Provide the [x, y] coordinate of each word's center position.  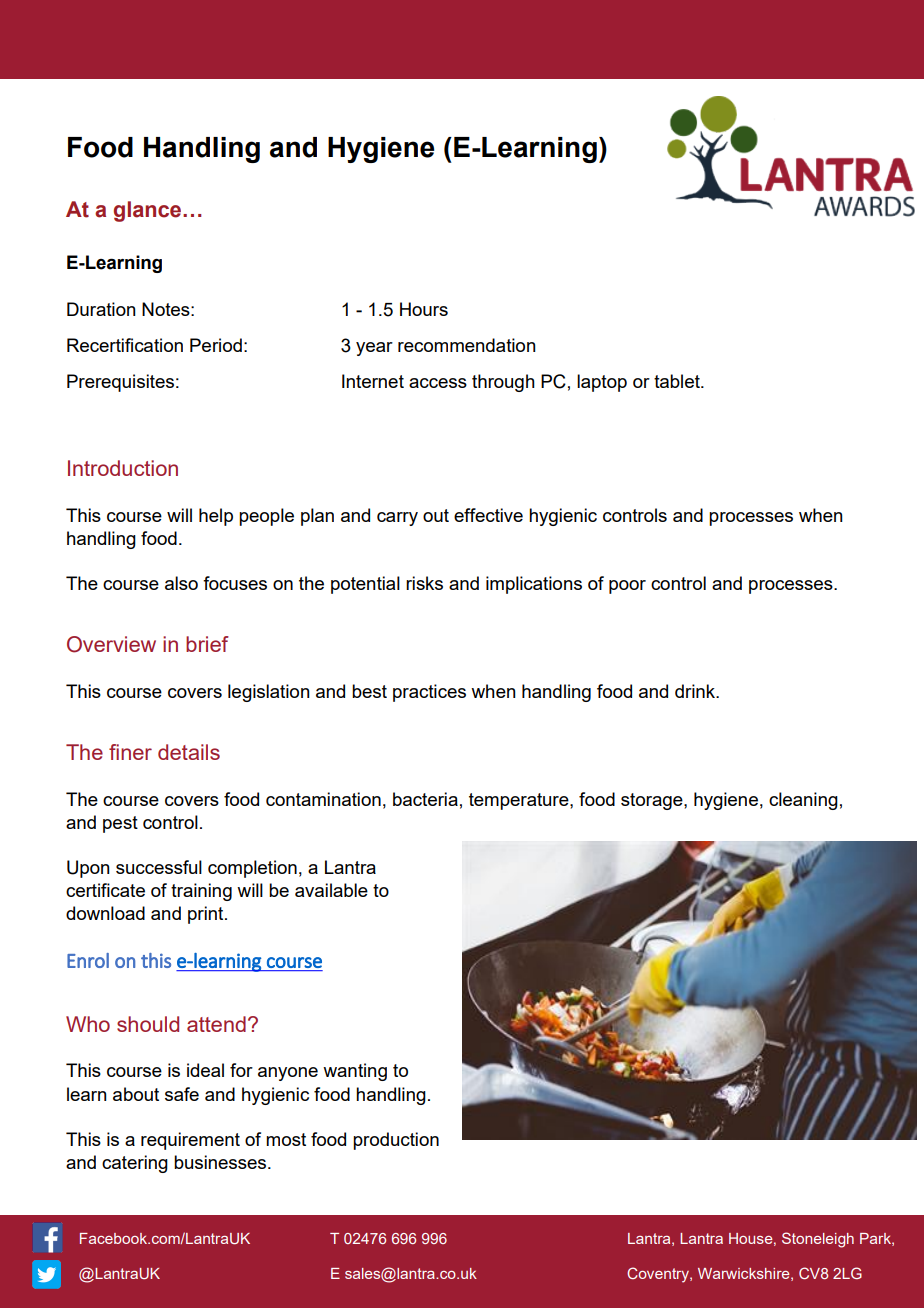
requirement [190, 1141]
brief [207, 644]
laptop [602, 383]
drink [696, 691]
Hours [424, 309]
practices [429, 693]
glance [149, 211]
